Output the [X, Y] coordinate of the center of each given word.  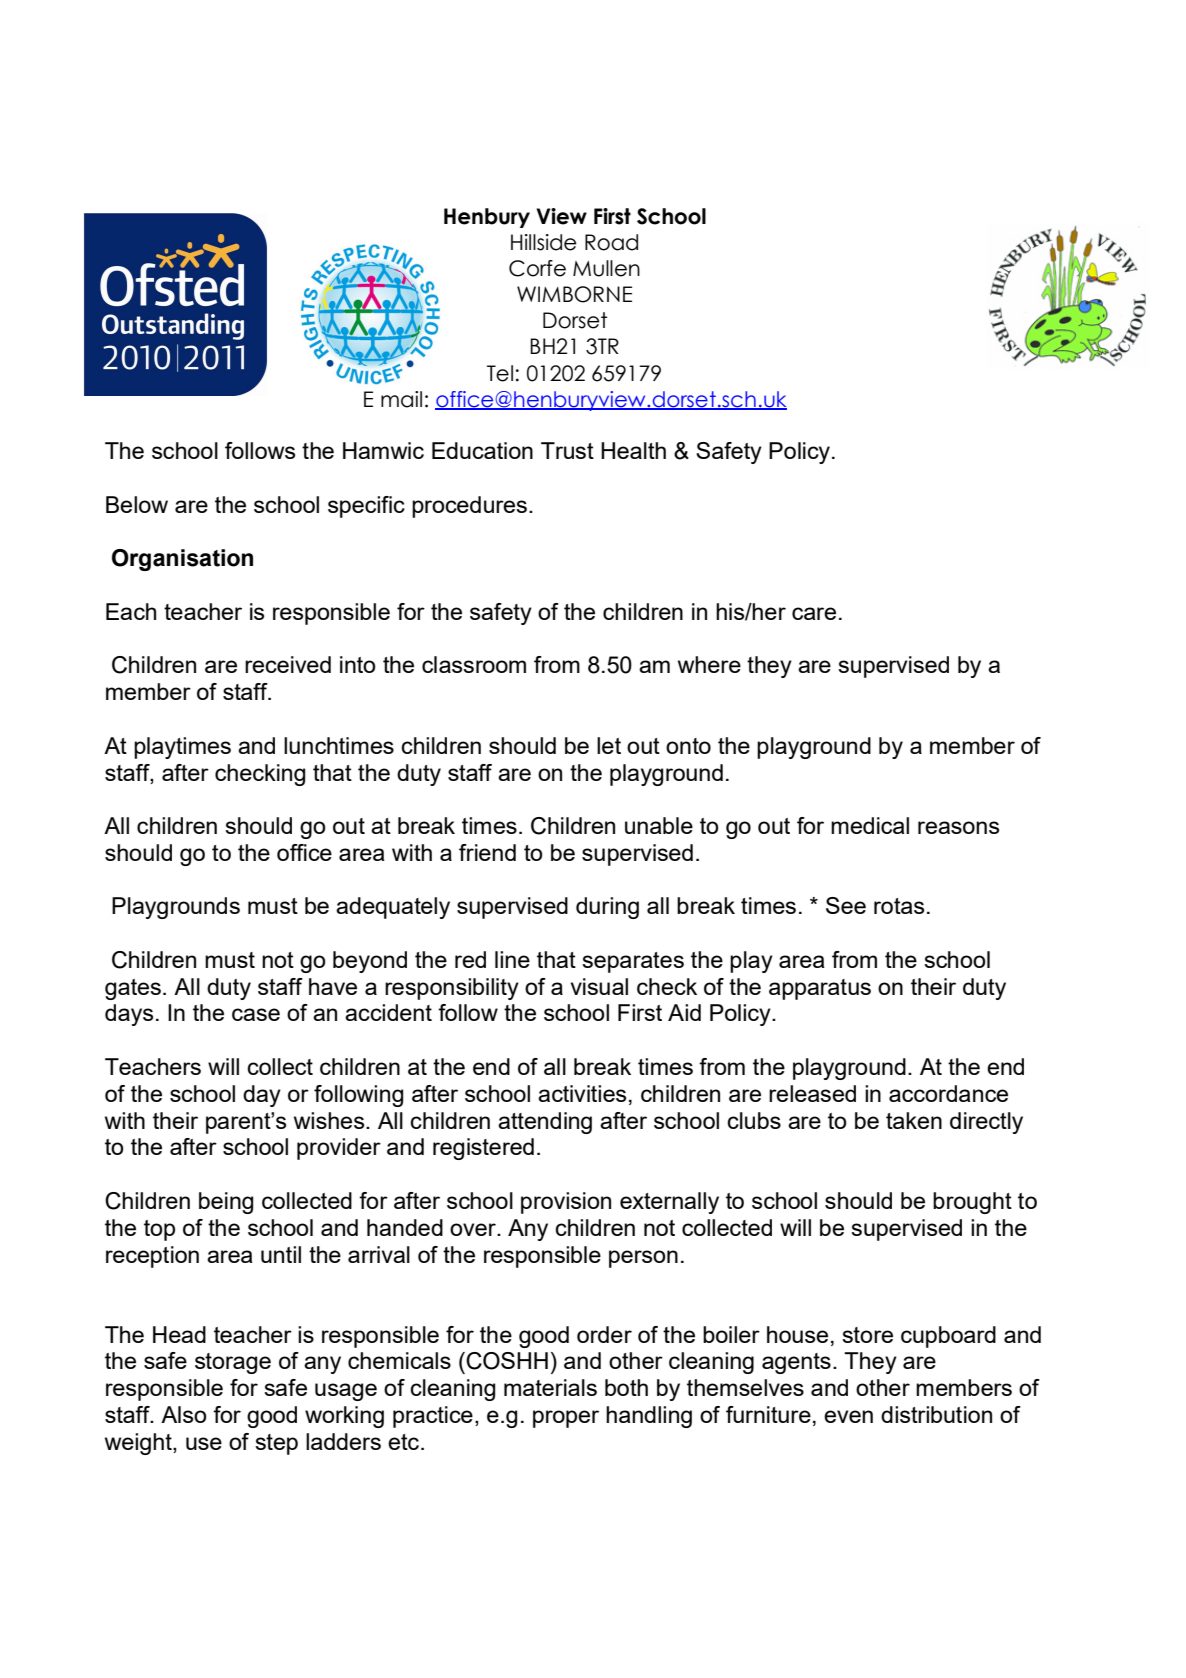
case [256, 1014]
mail [401, 399]
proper [566, 1419]
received [288, 664]
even [848, 1416]
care [814, 613]
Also [183, 1414]
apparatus [820, 989]
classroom [474, 664]
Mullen [606, 268]
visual [599, 986]
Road [611, 242]
